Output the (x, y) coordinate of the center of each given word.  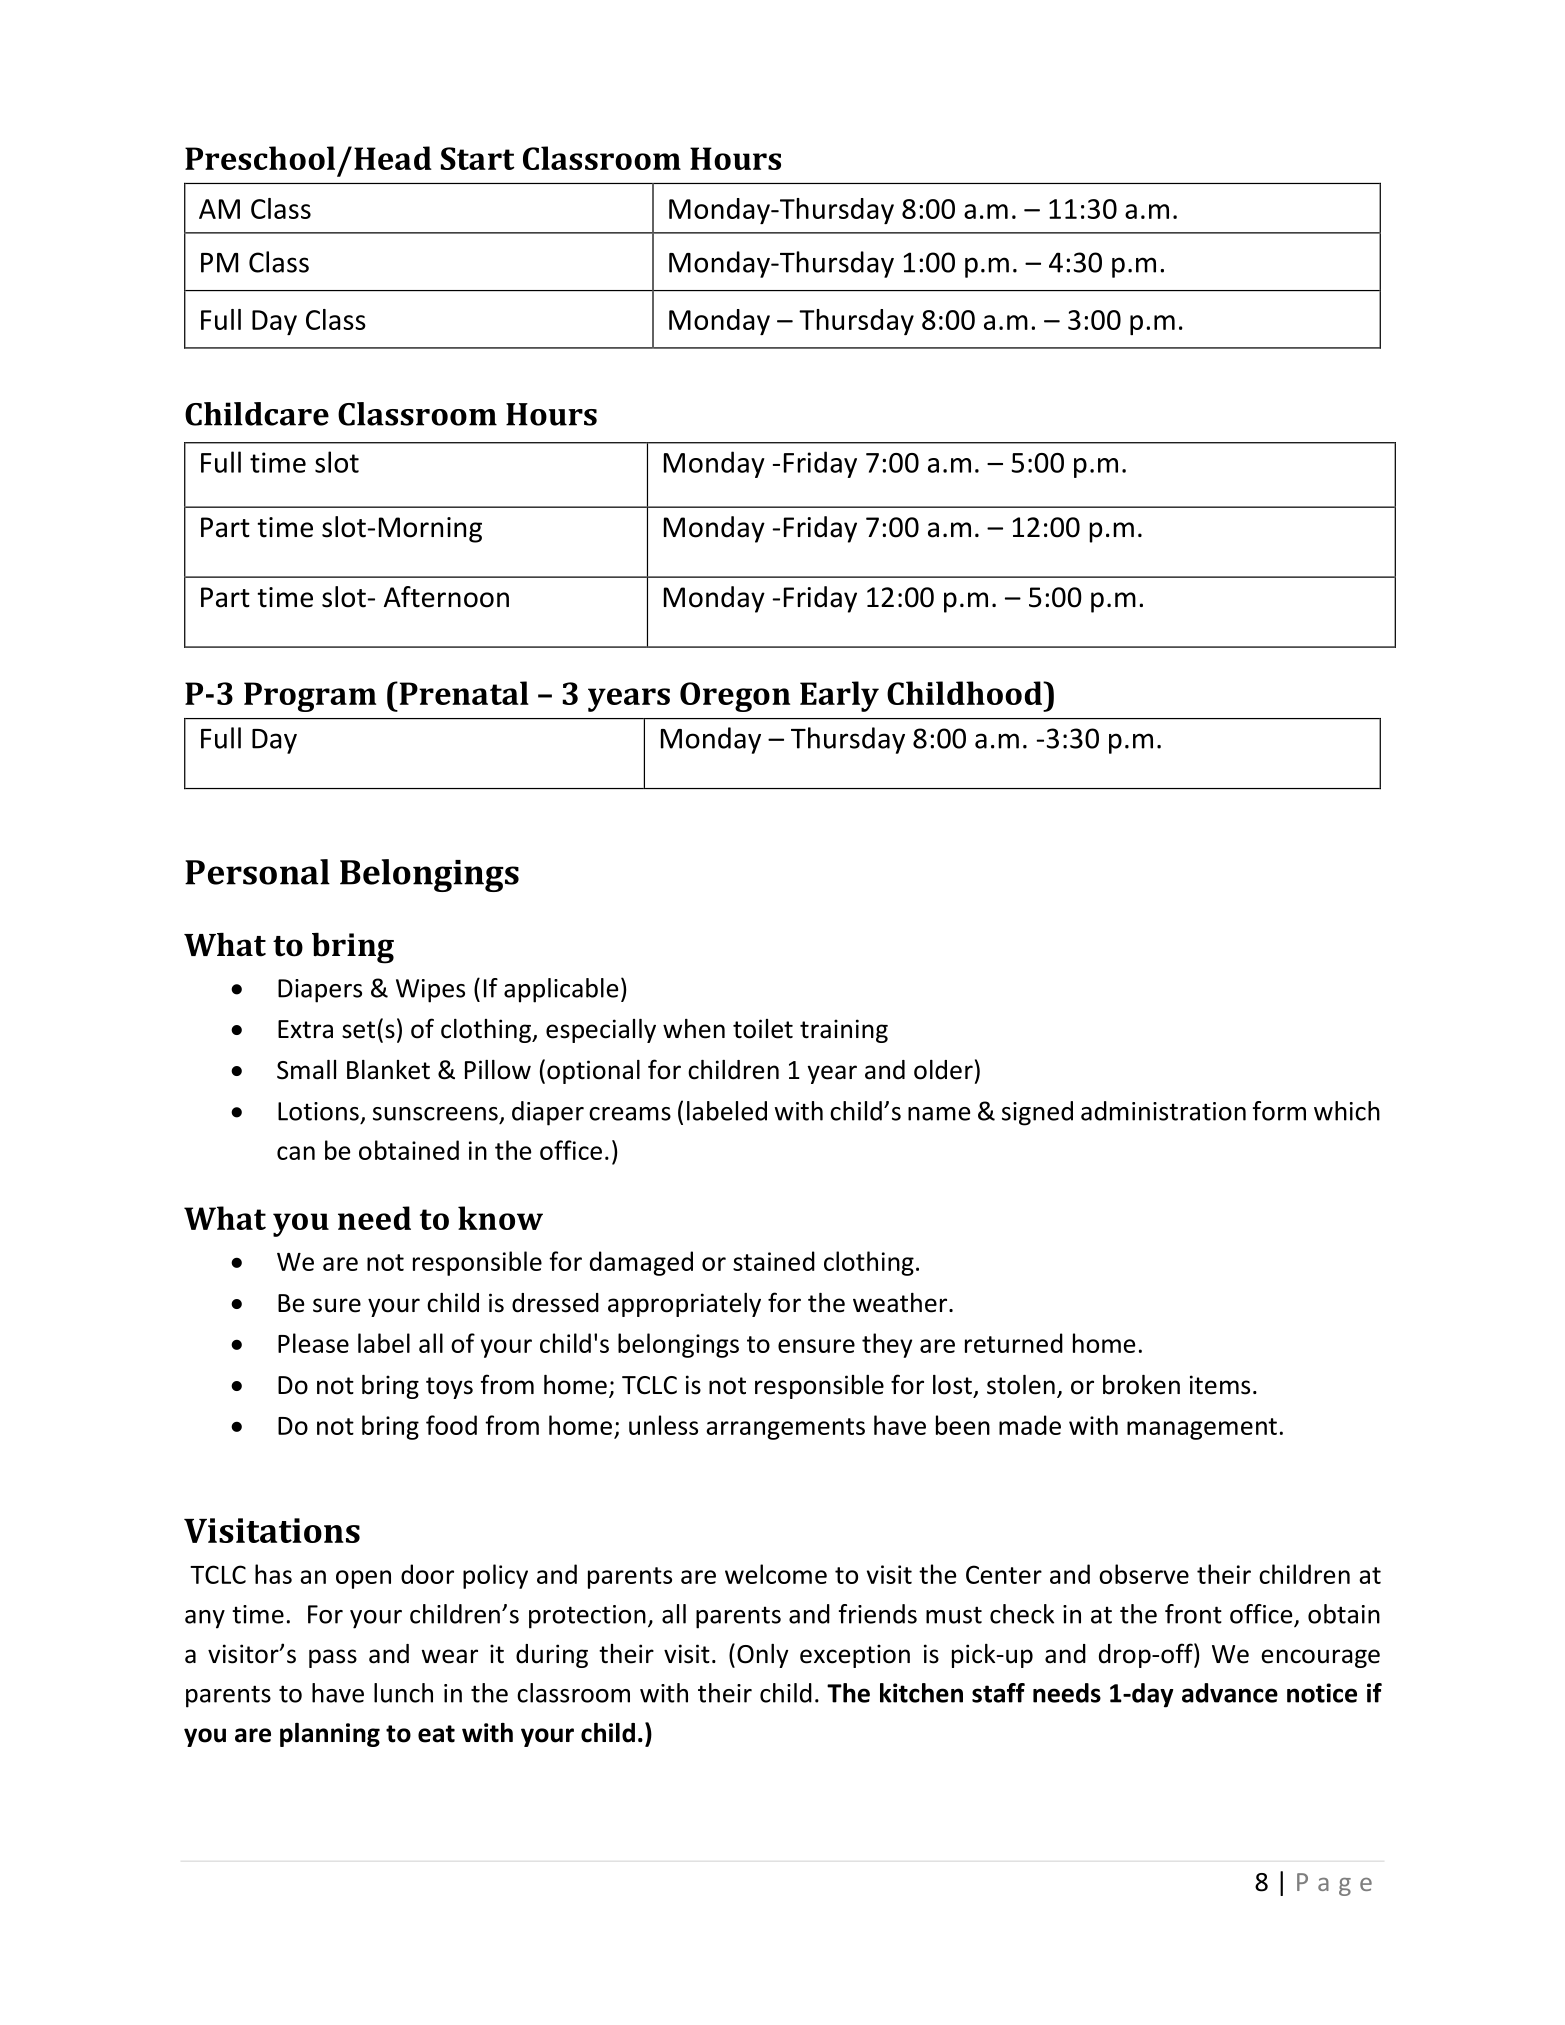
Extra (305, 1029)
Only (763, 1656)
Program (310, 697)
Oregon (735, 697)
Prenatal (463, 693)
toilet (763, 1029)
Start (478, 158)
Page (1334, 1884)
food (451, 1425)
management (1202, 1429)
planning (330, 1735)
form (1279, 1111)
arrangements (785, 1429)
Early (839, 696)
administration (1163, 1111)
